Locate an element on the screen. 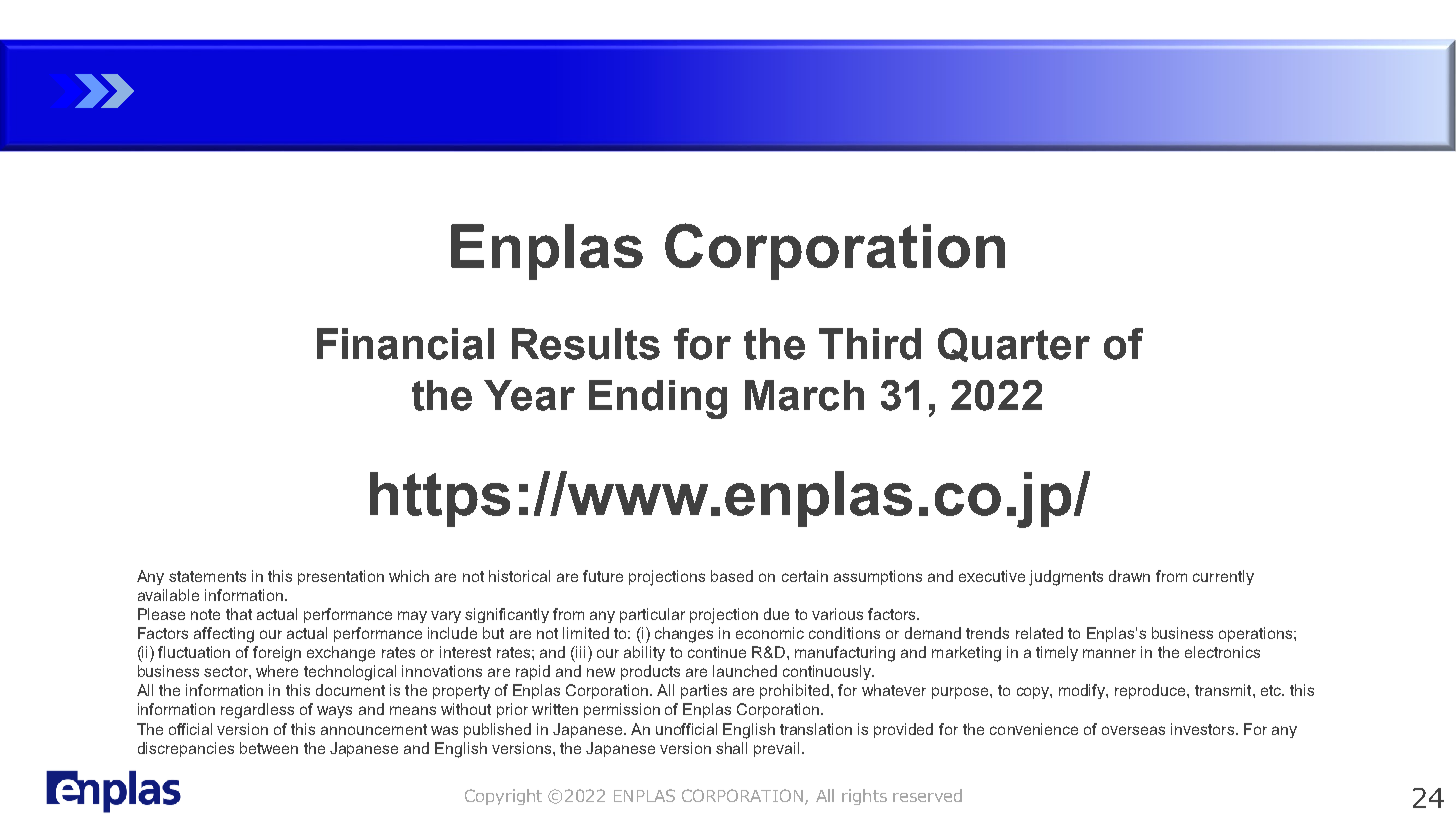  where is located at coordinates (277, 671).
